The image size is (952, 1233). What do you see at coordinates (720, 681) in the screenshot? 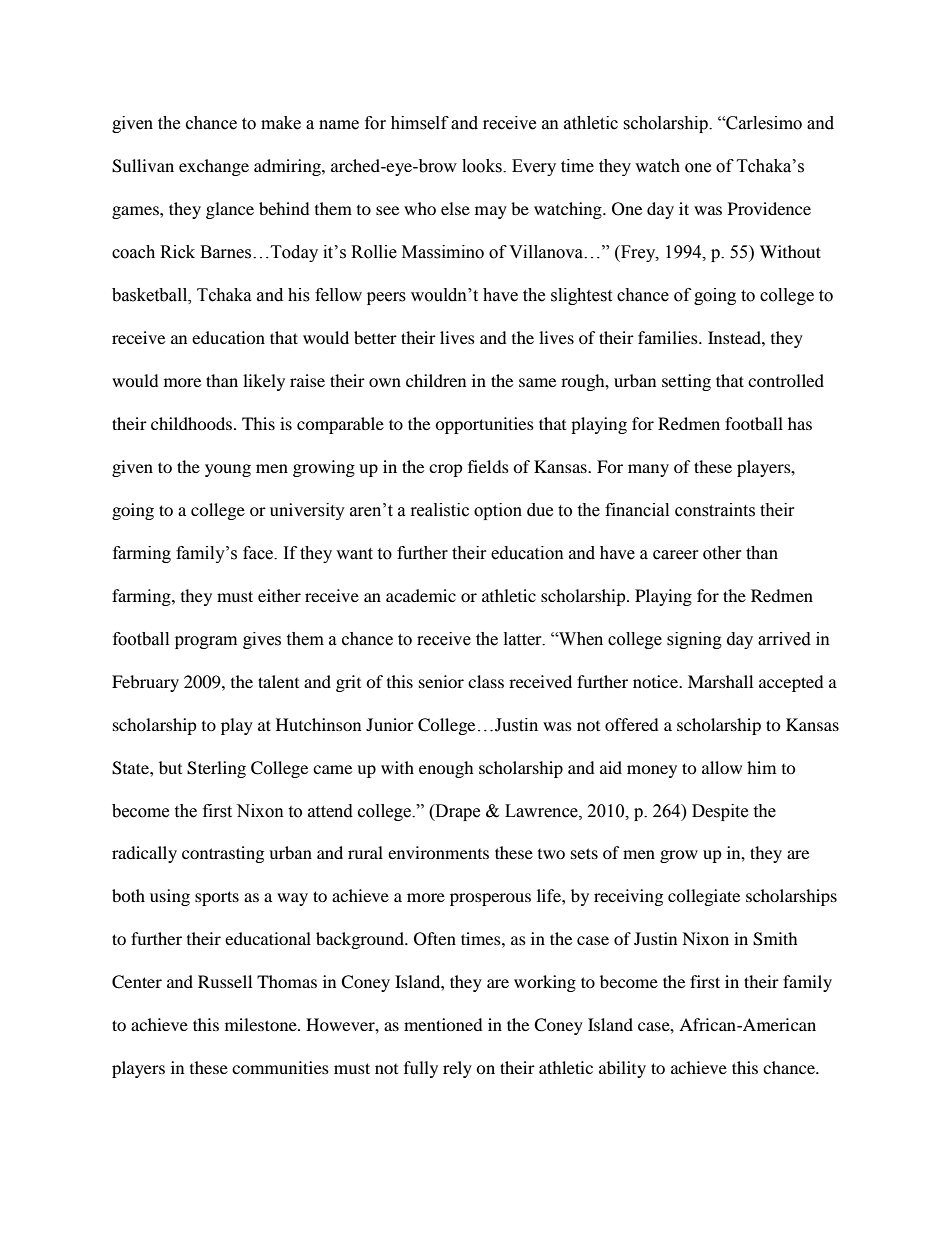
I see `Marshall` at bounding box center [720, 681].
